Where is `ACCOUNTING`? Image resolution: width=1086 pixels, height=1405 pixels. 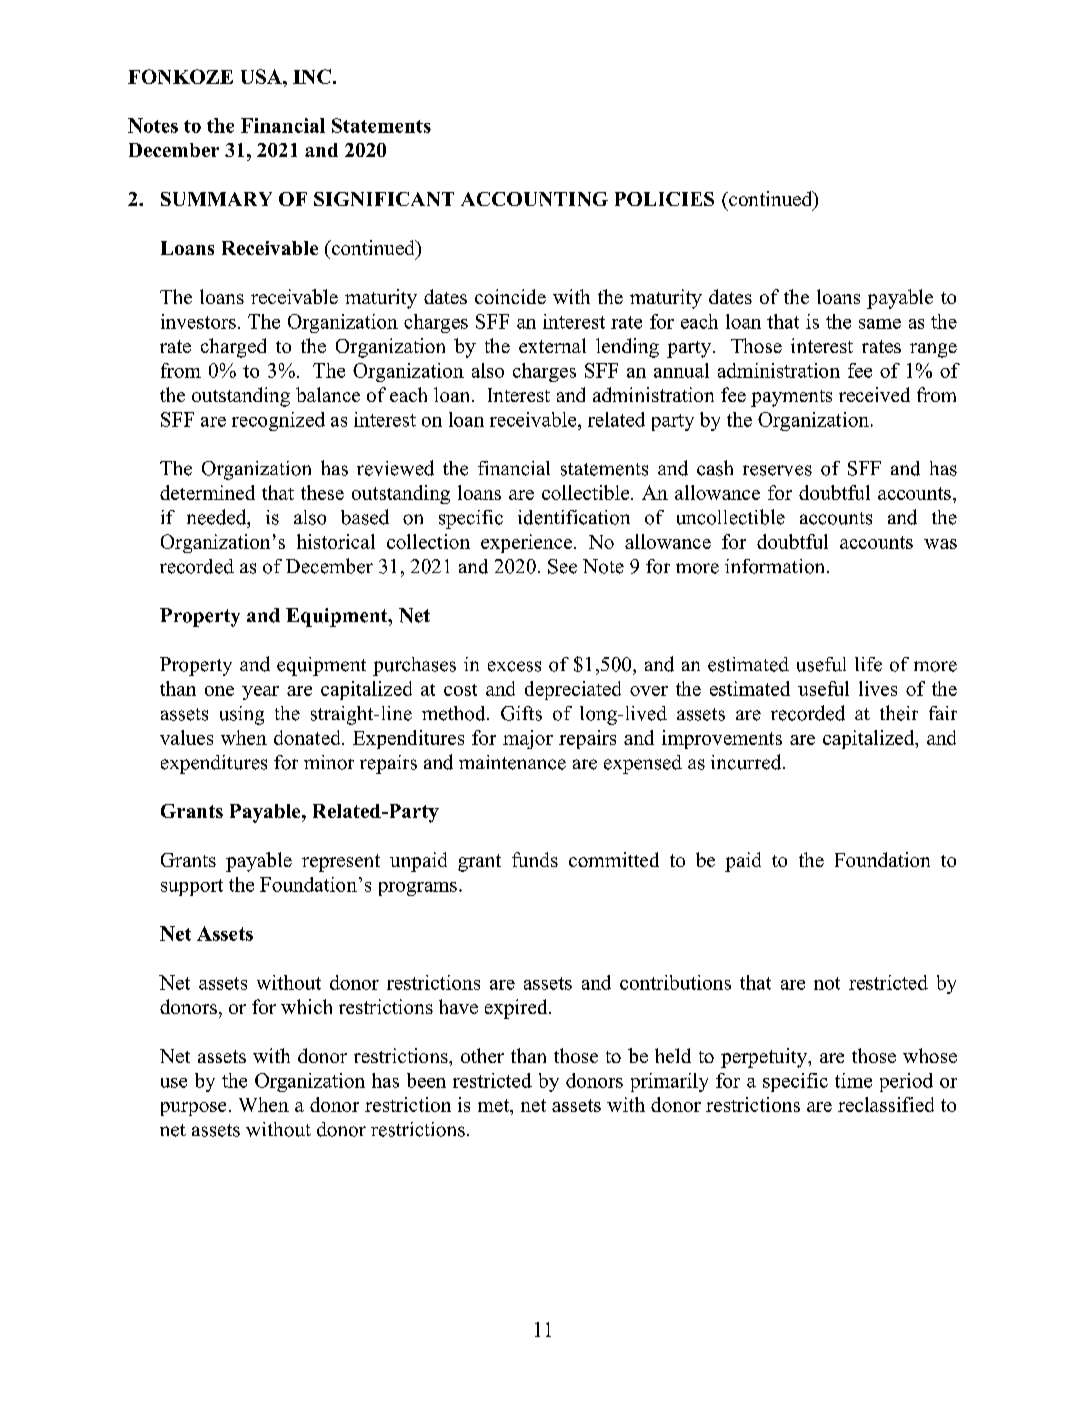
ACCOUNTING is located at coordinates (534, 199).
